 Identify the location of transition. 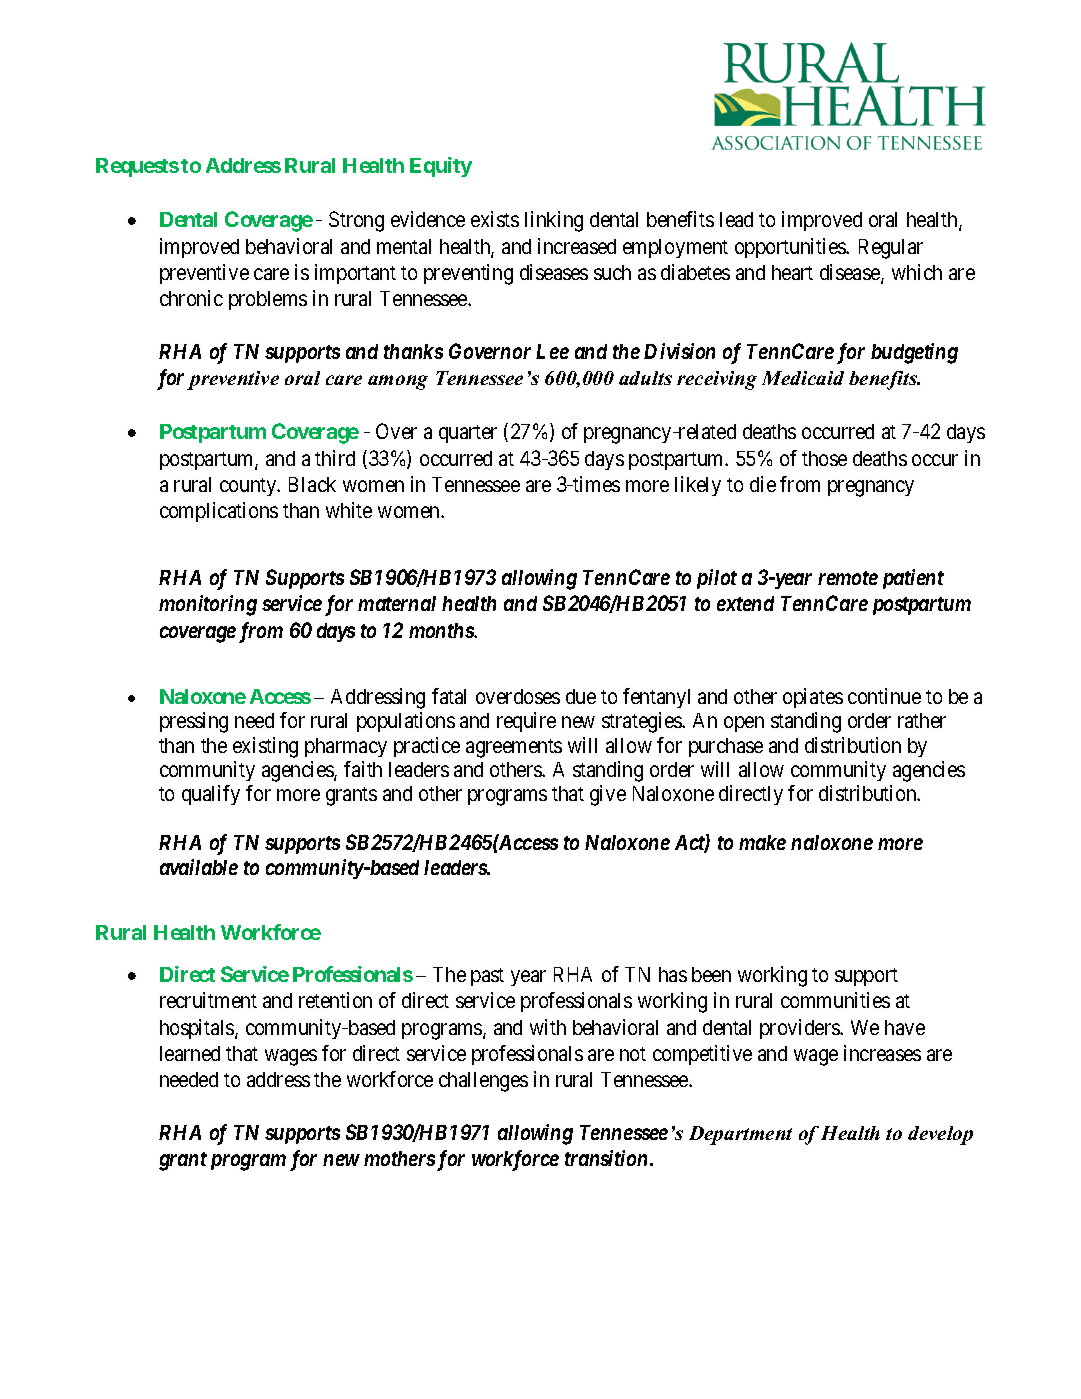
(606, 1158).
